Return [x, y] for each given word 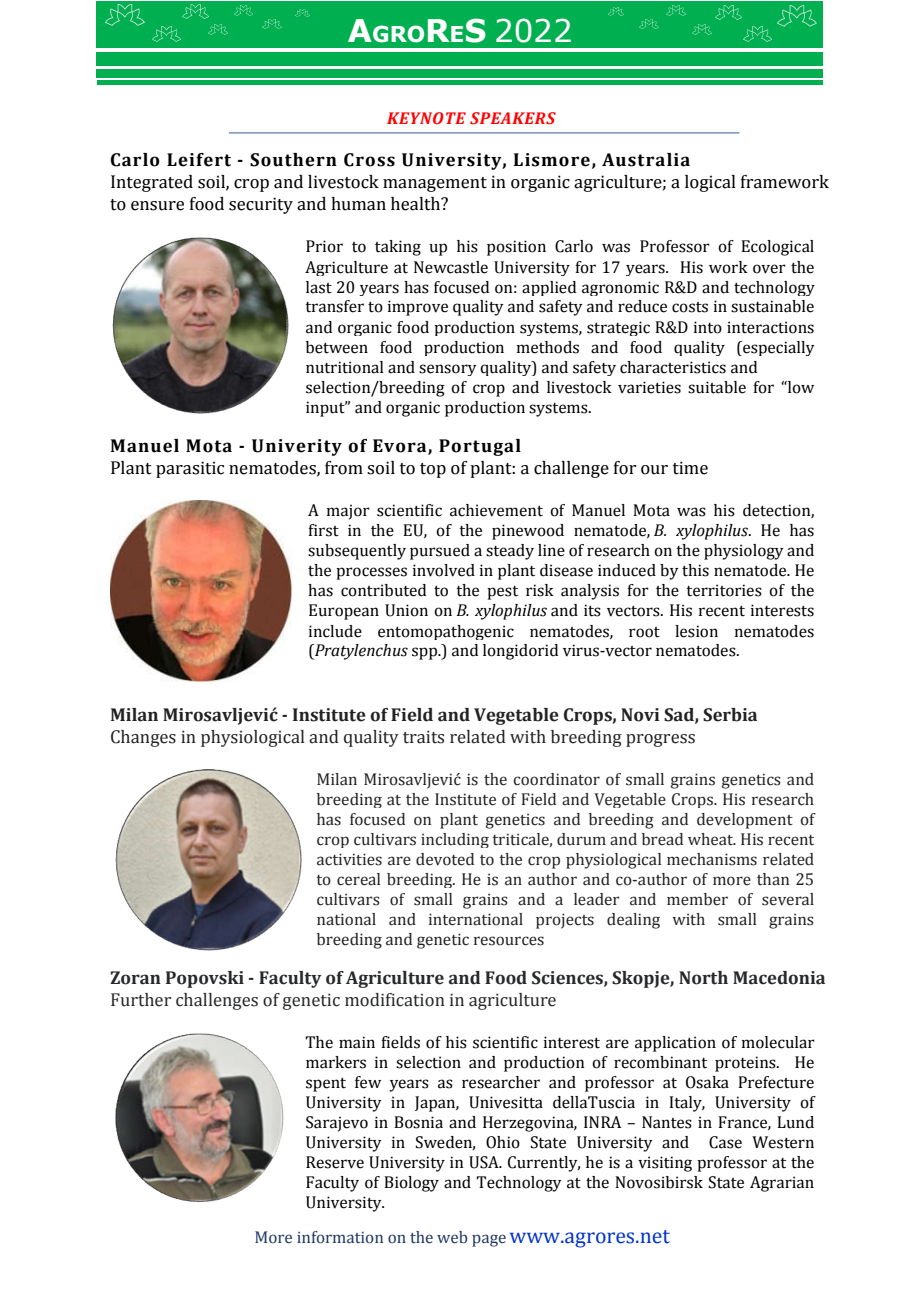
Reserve [335, 1162]
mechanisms [712, 859]
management [435, 184]
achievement [496, 510]
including [455, 840]
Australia [646, 160]
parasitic [190, 469]
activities [349, 859]
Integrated [152, 183]
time [690, 468]
